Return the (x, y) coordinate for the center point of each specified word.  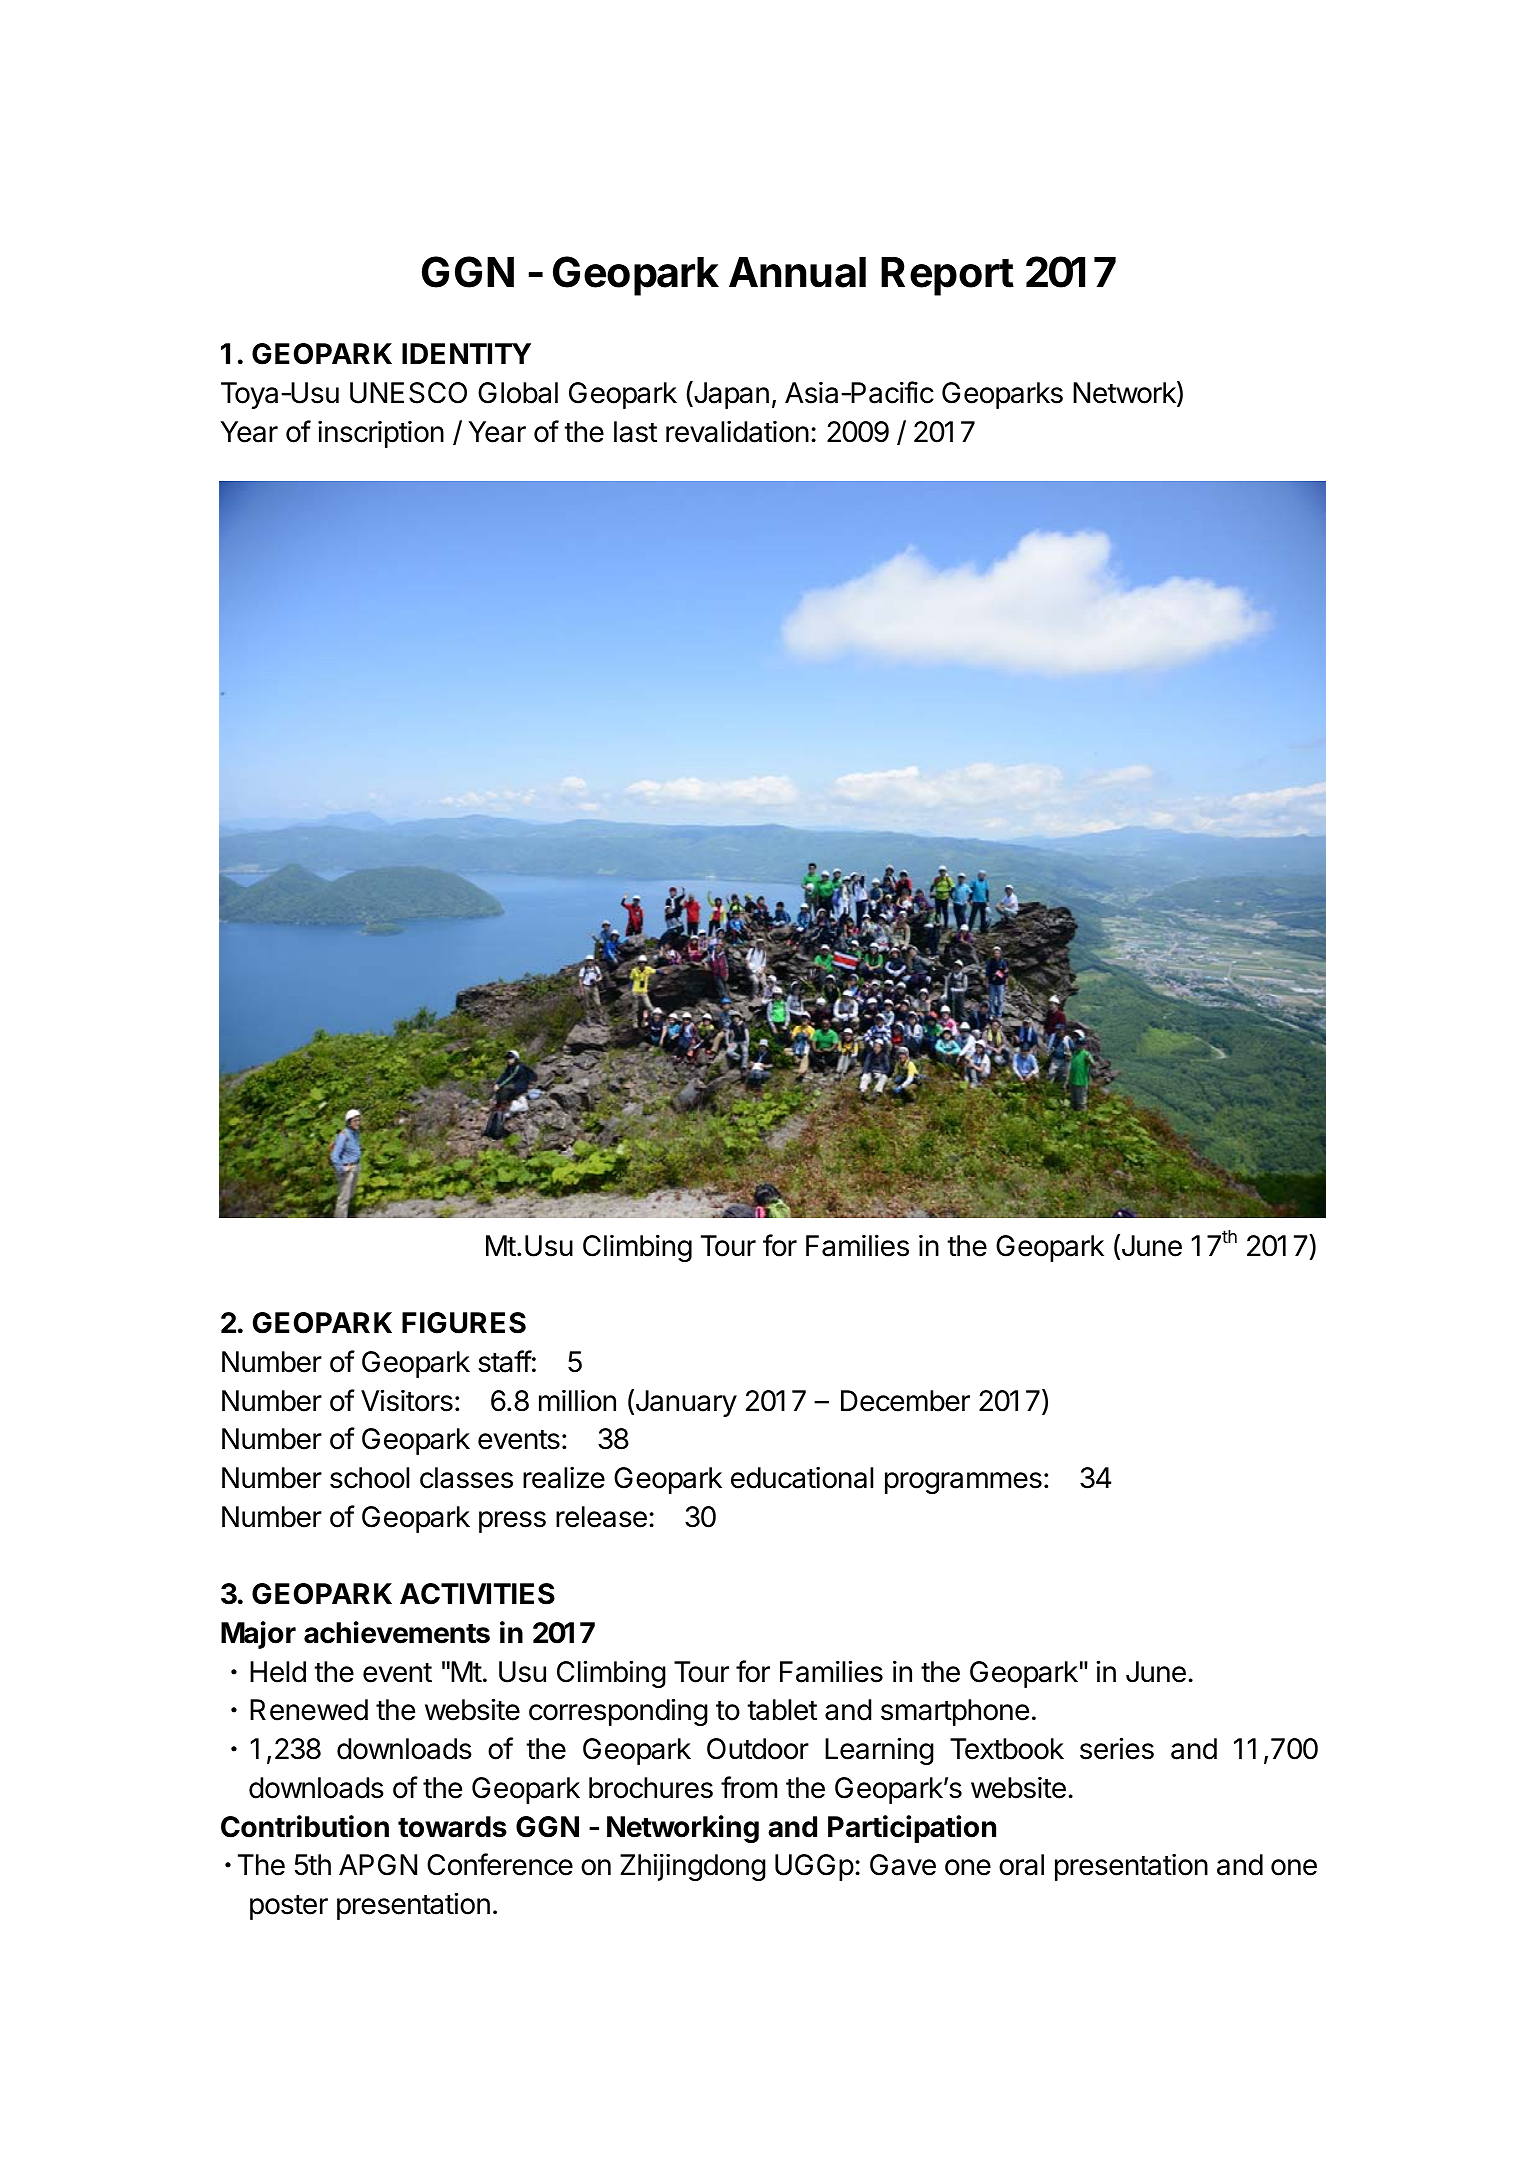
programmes (963, 1483)
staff (505, 1361)
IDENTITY (466, 353)
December (905, 1401)
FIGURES (464, 1323)
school (369, 1478)
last (635, 432)
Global (518, 393)
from (749, 1787)
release (601, 1517)
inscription (381, 434)
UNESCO (408, 393)
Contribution (305, 1826)
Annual (797, 272)
